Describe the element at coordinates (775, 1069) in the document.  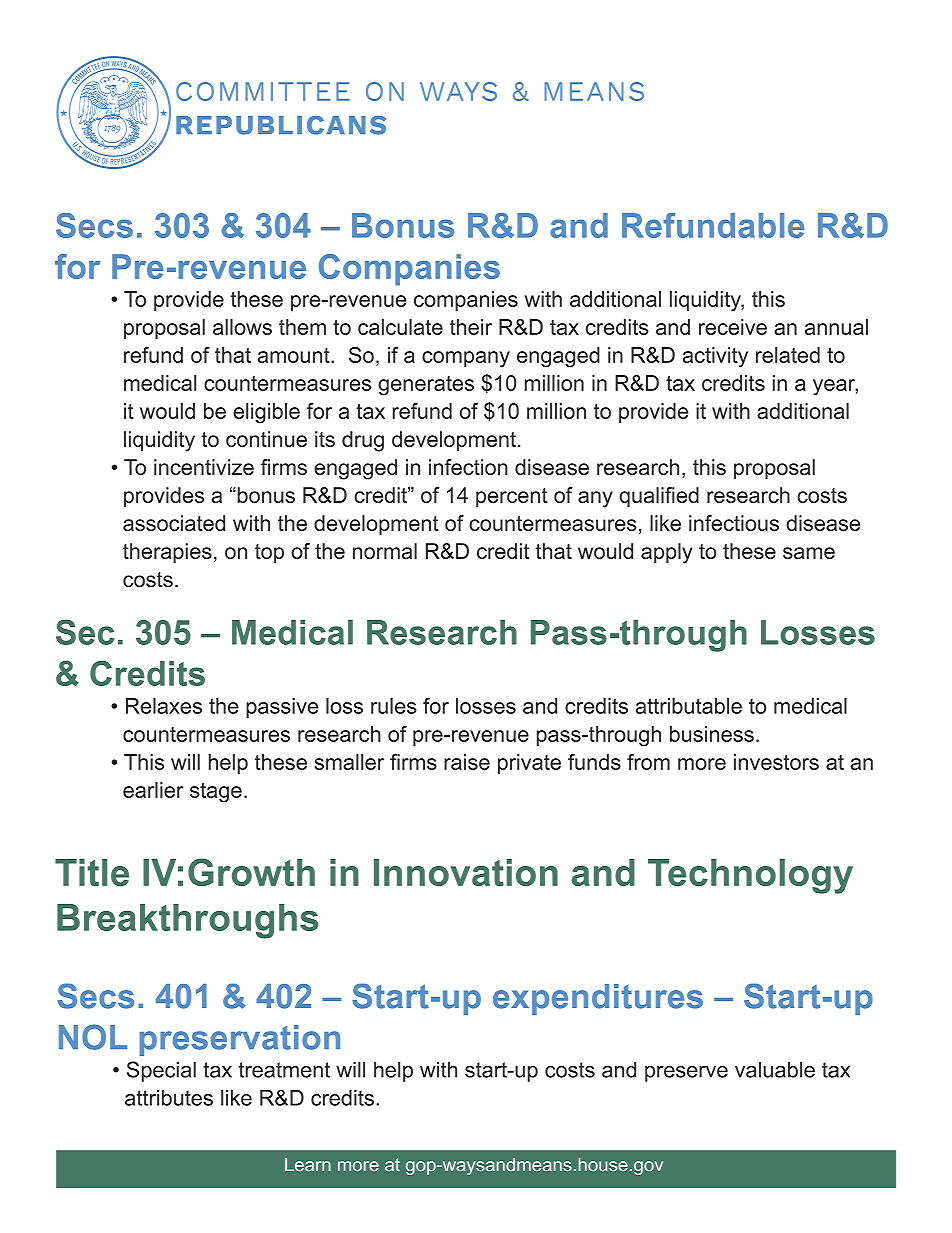
I see `valuable` at that location.
